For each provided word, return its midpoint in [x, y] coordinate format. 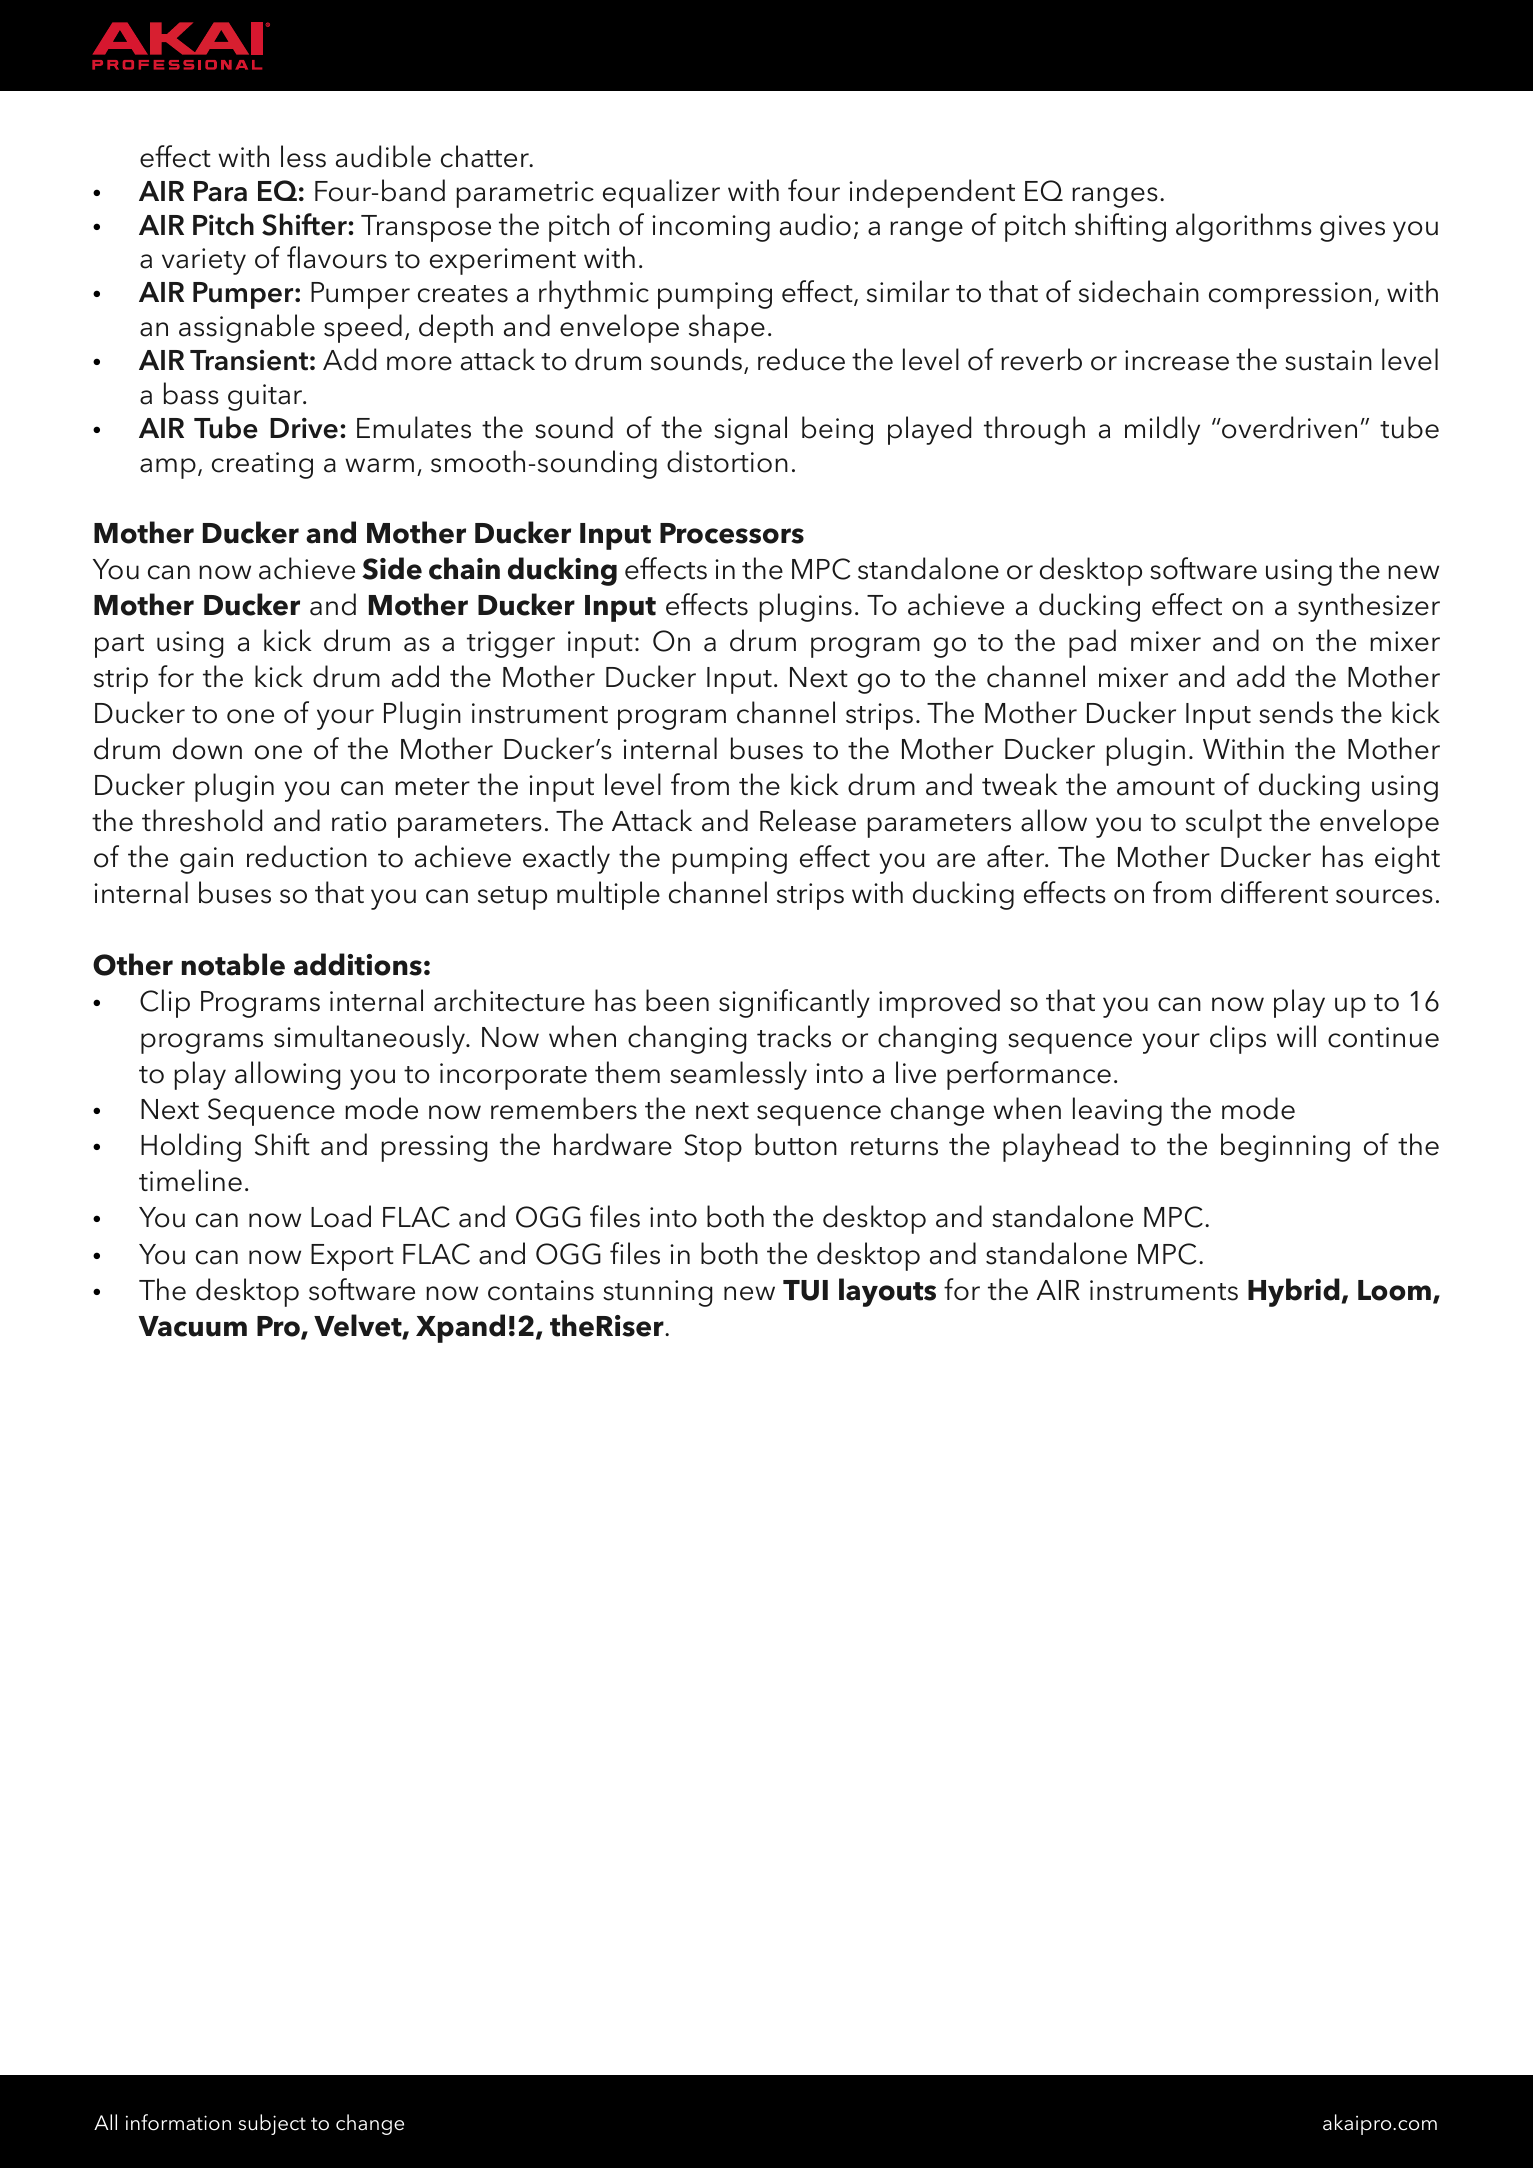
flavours [337, 257]
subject [272, 2124]
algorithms [1244, 227]
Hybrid [1294, 1292]
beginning [1285, 1147]
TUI [805, 1290]
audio [815, 224]
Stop [713, 1148]
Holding [191, 1147]
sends [1296, 712]
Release [808, 820]
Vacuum [193, 1326]
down [207, 748]
